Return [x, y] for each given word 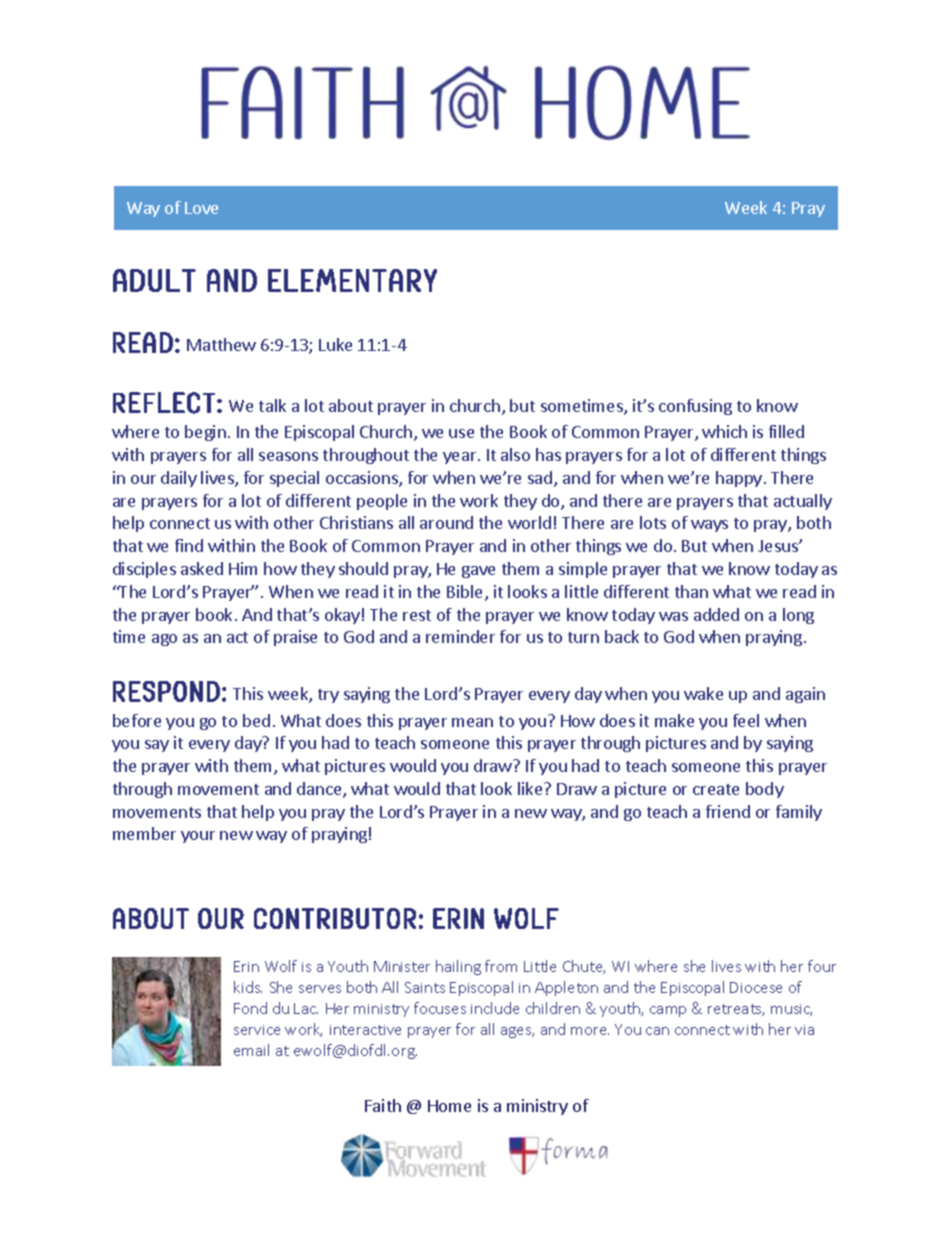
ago [164, 640]
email [251, 1050]
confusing [695, 407]
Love [201, 208]
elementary [352, 280]
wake [703, 693]
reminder [460, 636]
